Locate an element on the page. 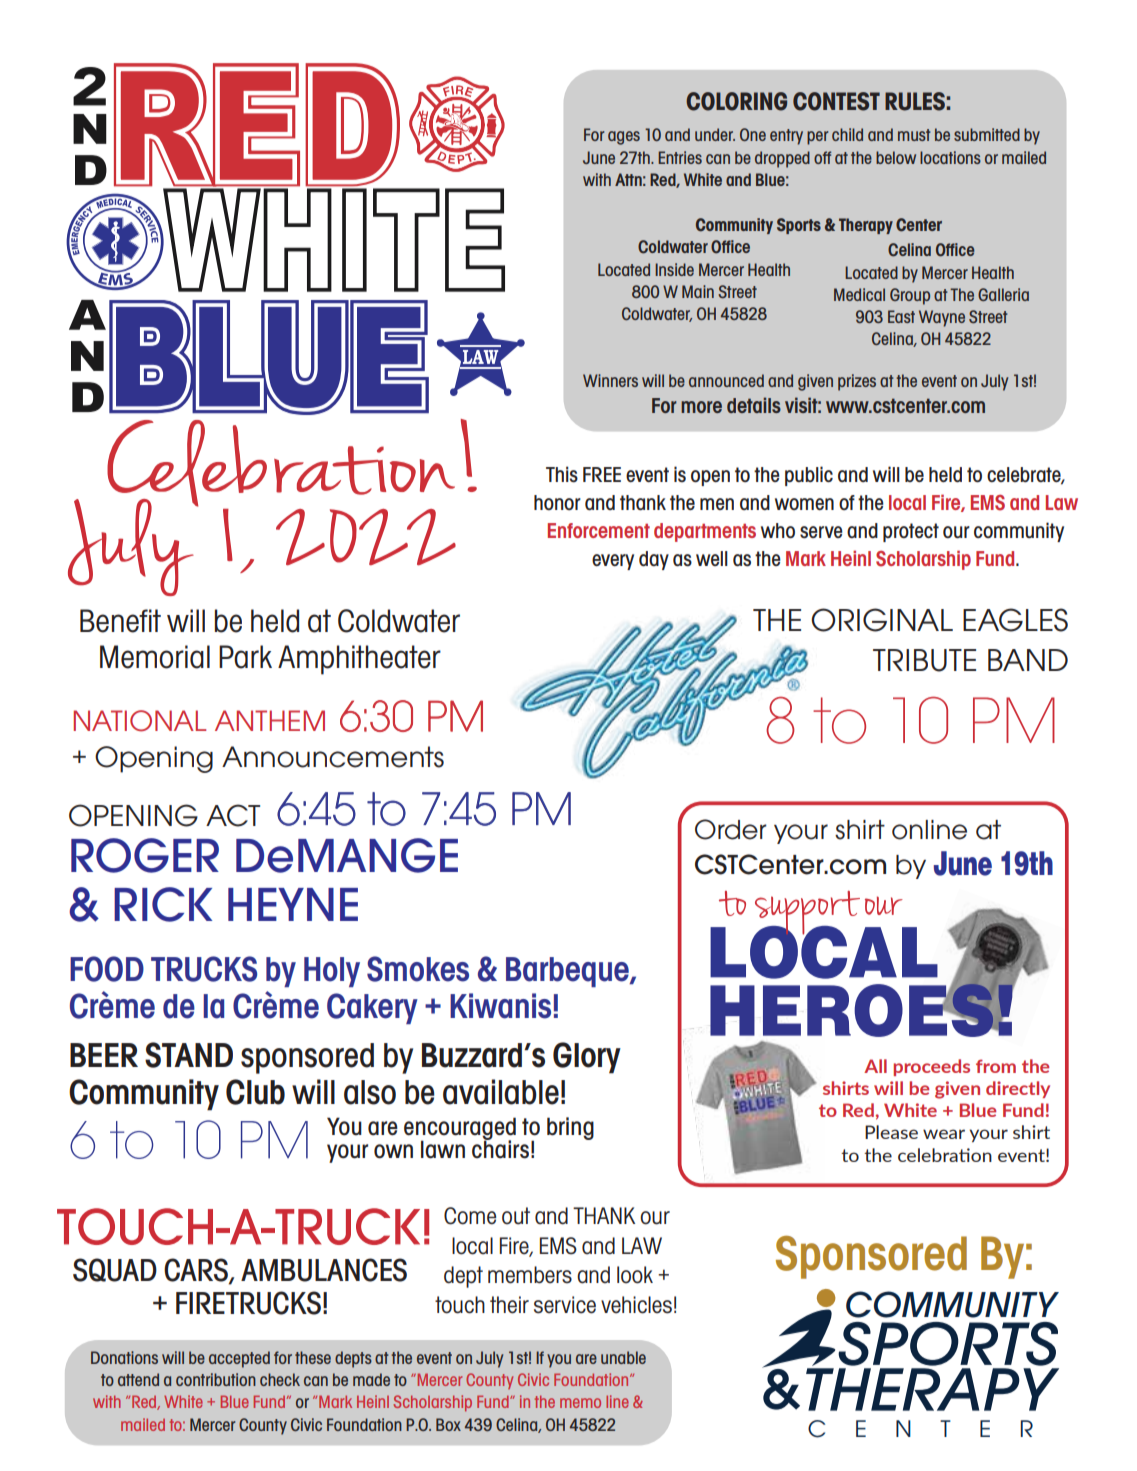 Image resolution: width=1137 pixels, height=1471 pixels. look is located at coordinates (635, 1275).
